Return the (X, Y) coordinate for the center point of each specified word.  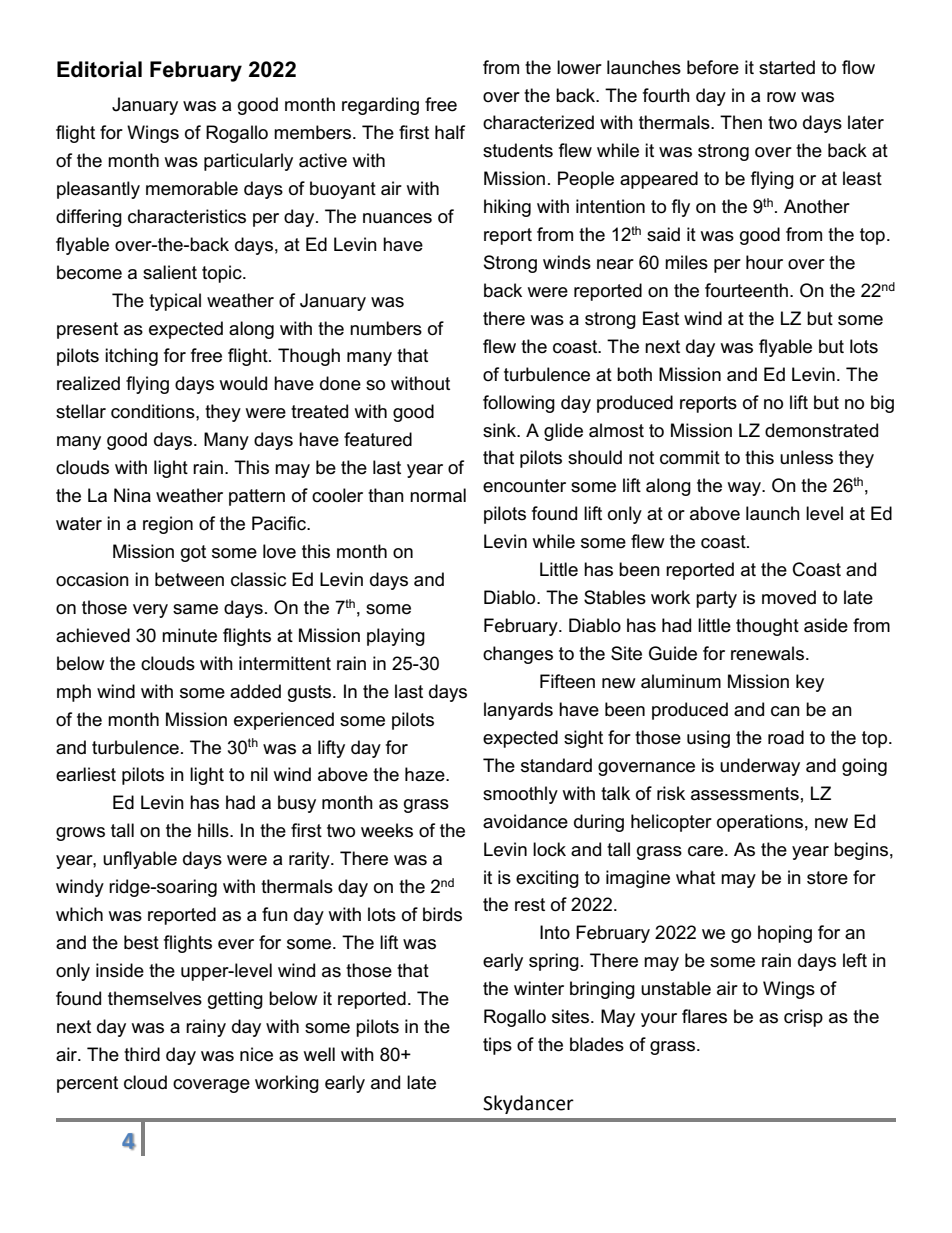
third (142, 1054)
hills (214, 830)
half (450, 132)
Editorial (99, 69)
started (787, 67)
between (189, 579)
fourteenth (746, 290)
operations (760, 823)
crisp (803, 1018)
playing (396, 637)
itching (131, 357)
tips (497, 1046)
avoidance (525, 821)
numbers (386, 328)
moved (789, 597)
